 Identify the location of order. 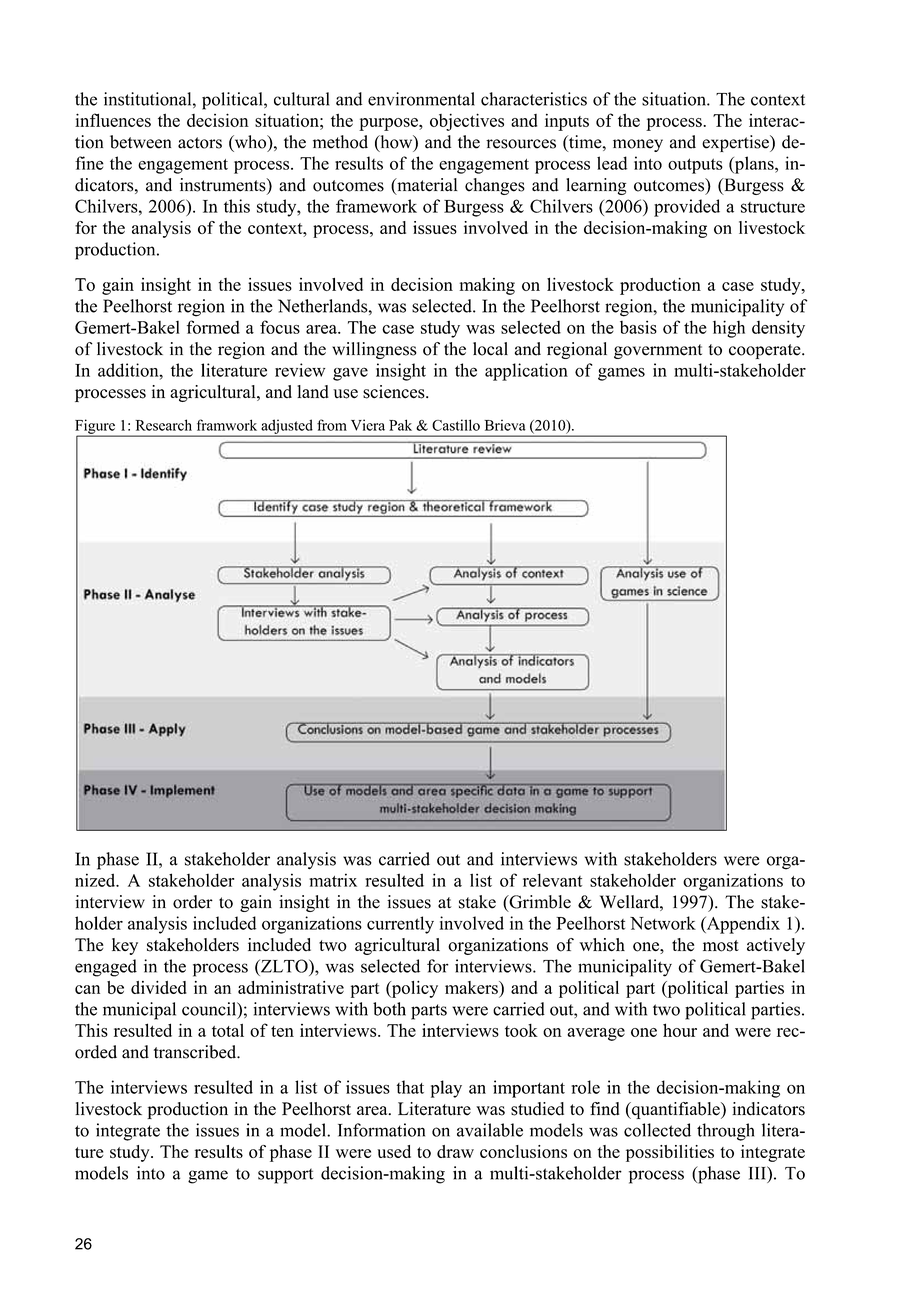
(193, 902).
